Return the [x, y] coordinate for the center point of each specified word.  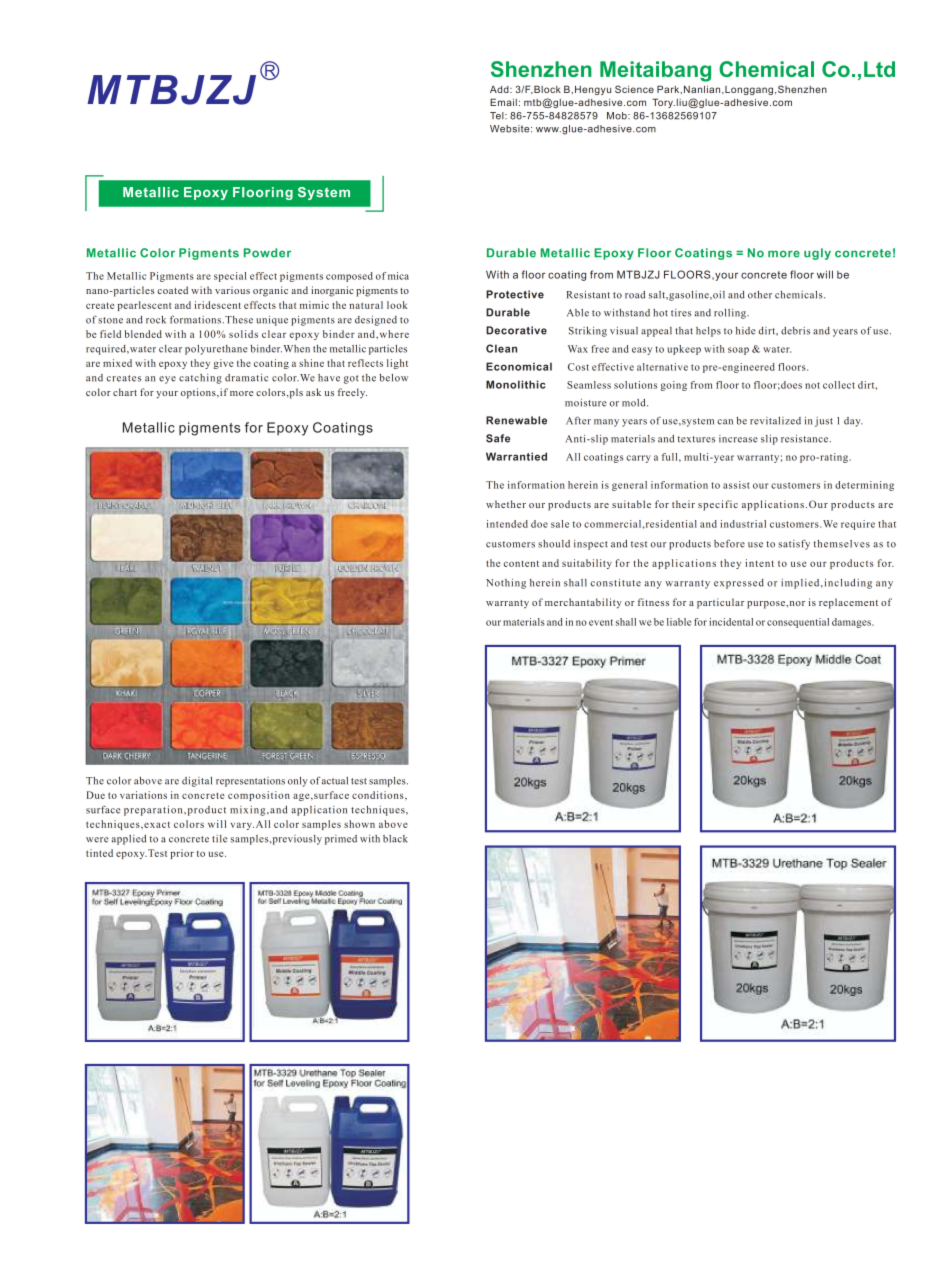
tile [219, 839]
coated [172, 290]
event [601, 622]
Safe [498, 438]
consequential [798, 623]
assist [736, 485]
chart [125, 392]
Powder [267, 253]
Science [634, 89]
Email [503, 102]
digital [197, 782]
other [760, 295]
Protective [515, 294]
